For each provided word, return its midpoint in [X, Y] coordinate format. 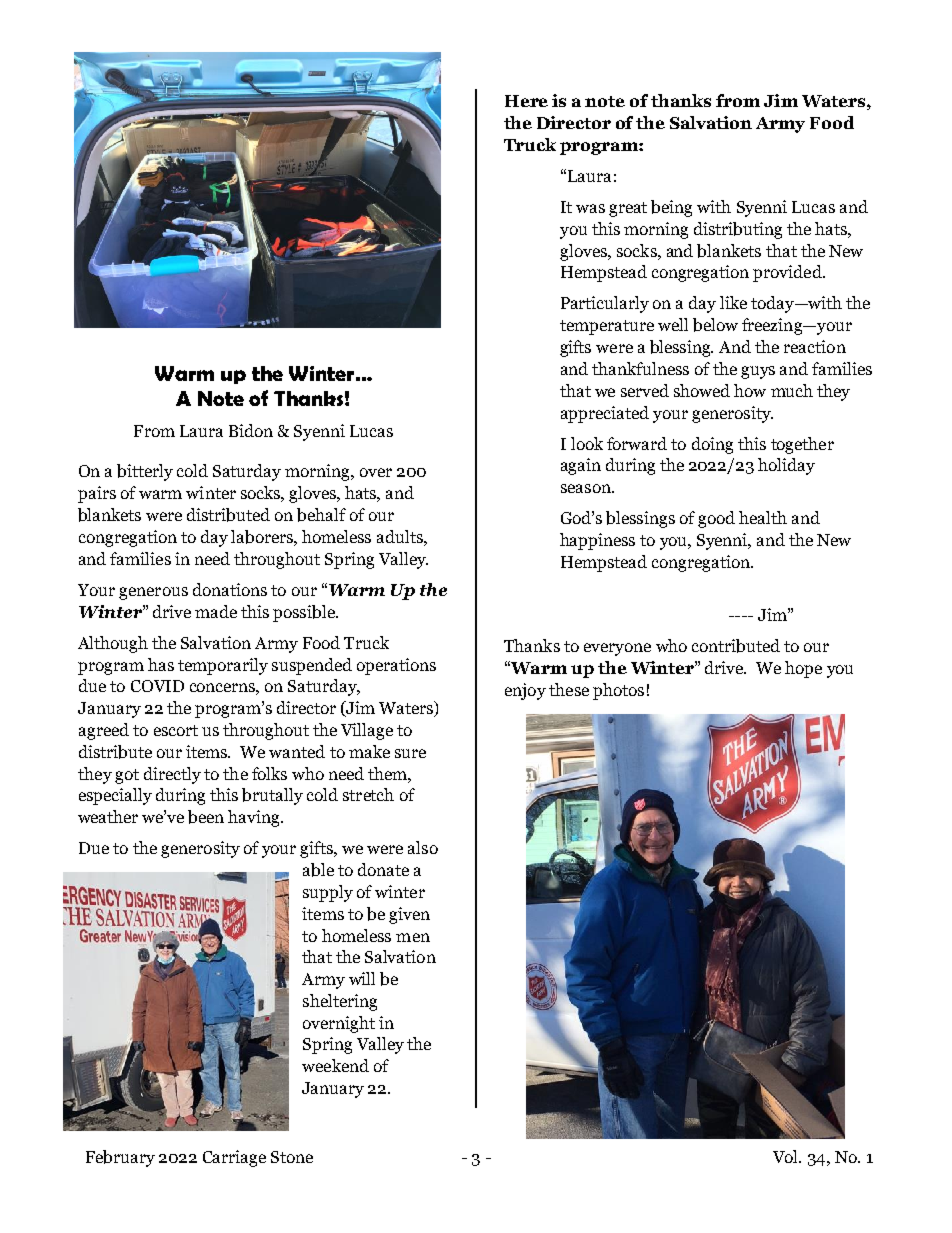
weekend [335, 1065]
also [423, 847]
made [216, 611]
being [671, 208]
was [590, 208]
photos [618, 691]
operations [396, 666]
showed [702, 390]
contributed [736, 646]
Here [526, 101]
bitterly [145, 472]
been [206, 817]
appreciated [605, 414]
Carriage [234, 1158]
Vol [787, 1156]
